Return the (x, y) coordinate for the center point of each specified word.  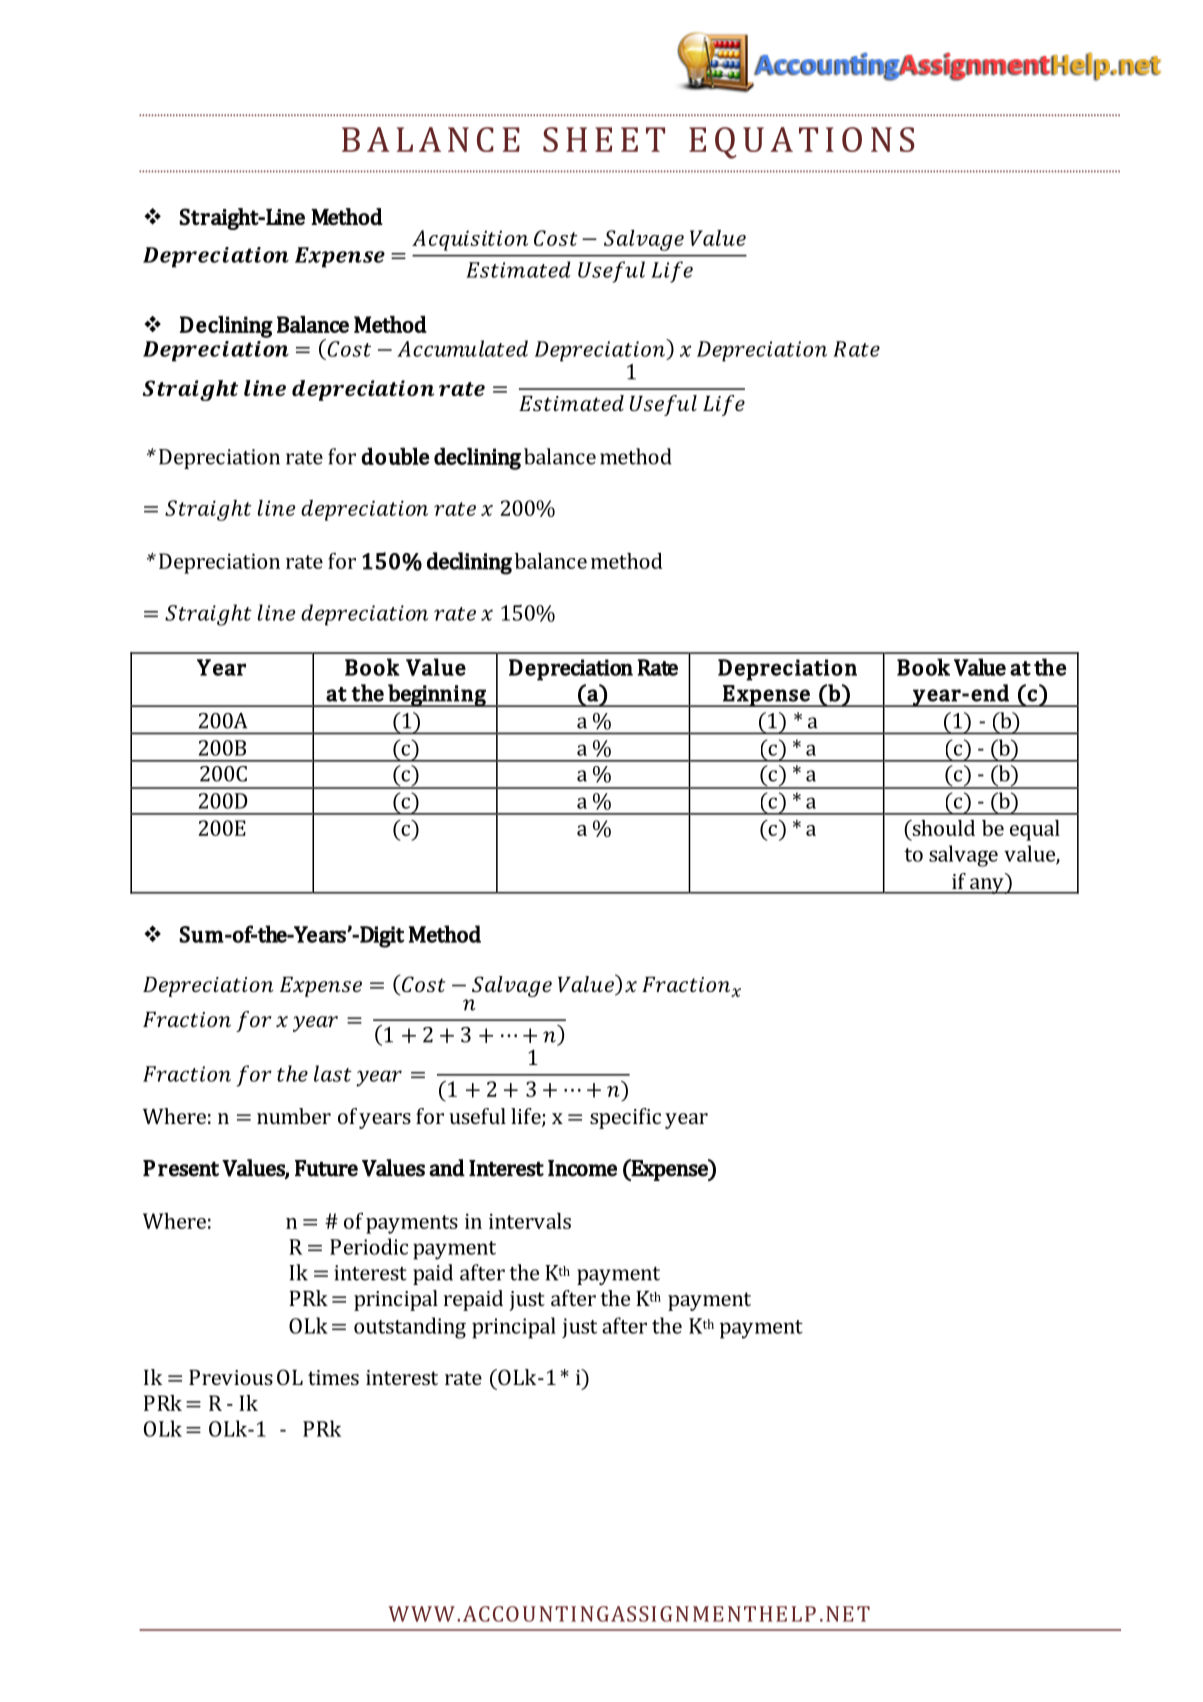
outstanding (410, 1328)
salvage (963, 856)
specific (625, 1118)
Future (326, 1168)
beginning (437, 695)
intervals (530, 1221)
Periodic (369, 1246)
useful (477, 1116)
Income (582, 1168)
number (294, 1116)
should (942, 828)
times (333, 1377)
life (527, 1117)
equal (1035, 830)
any (987, 886)
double (395, 456)
